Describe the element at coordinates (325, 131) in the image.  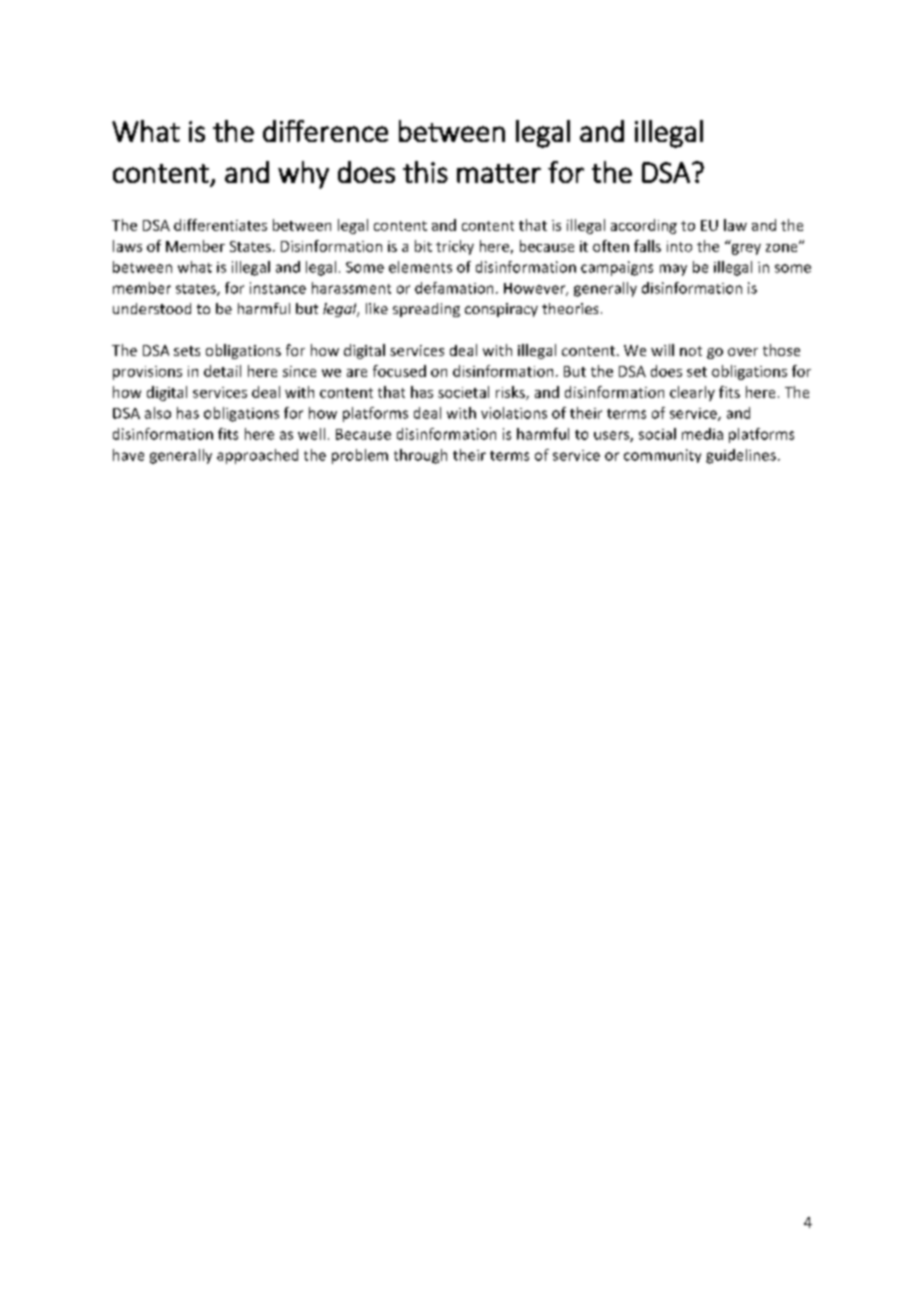
I see `difference` at that location.
